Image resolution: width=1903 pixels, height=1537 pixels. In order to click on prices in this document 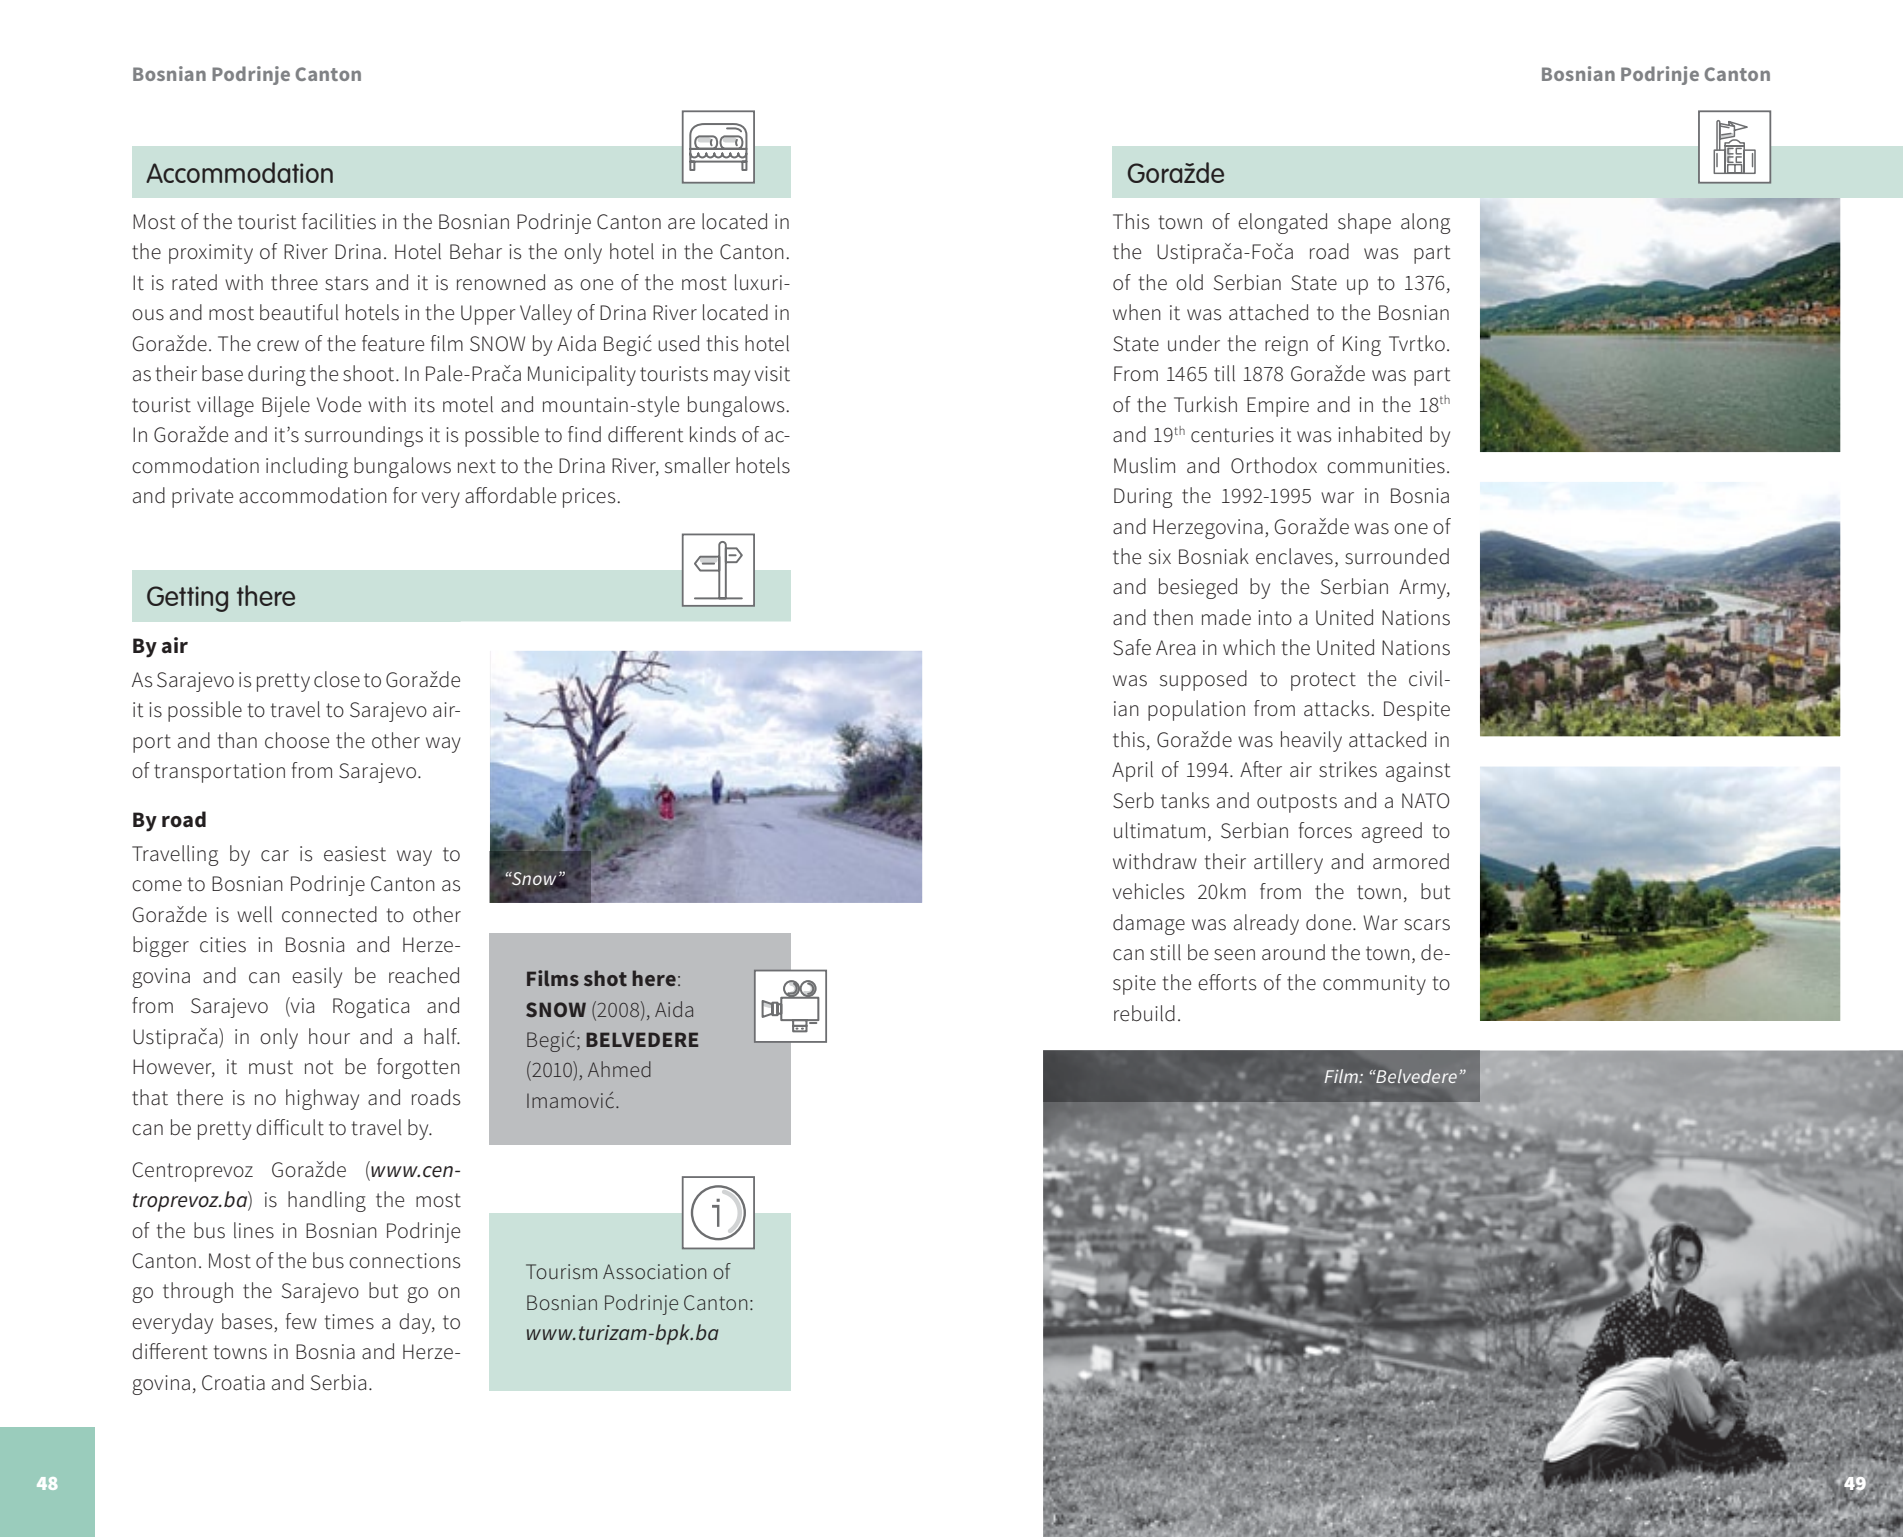, I will do `click(590, 498)`.
